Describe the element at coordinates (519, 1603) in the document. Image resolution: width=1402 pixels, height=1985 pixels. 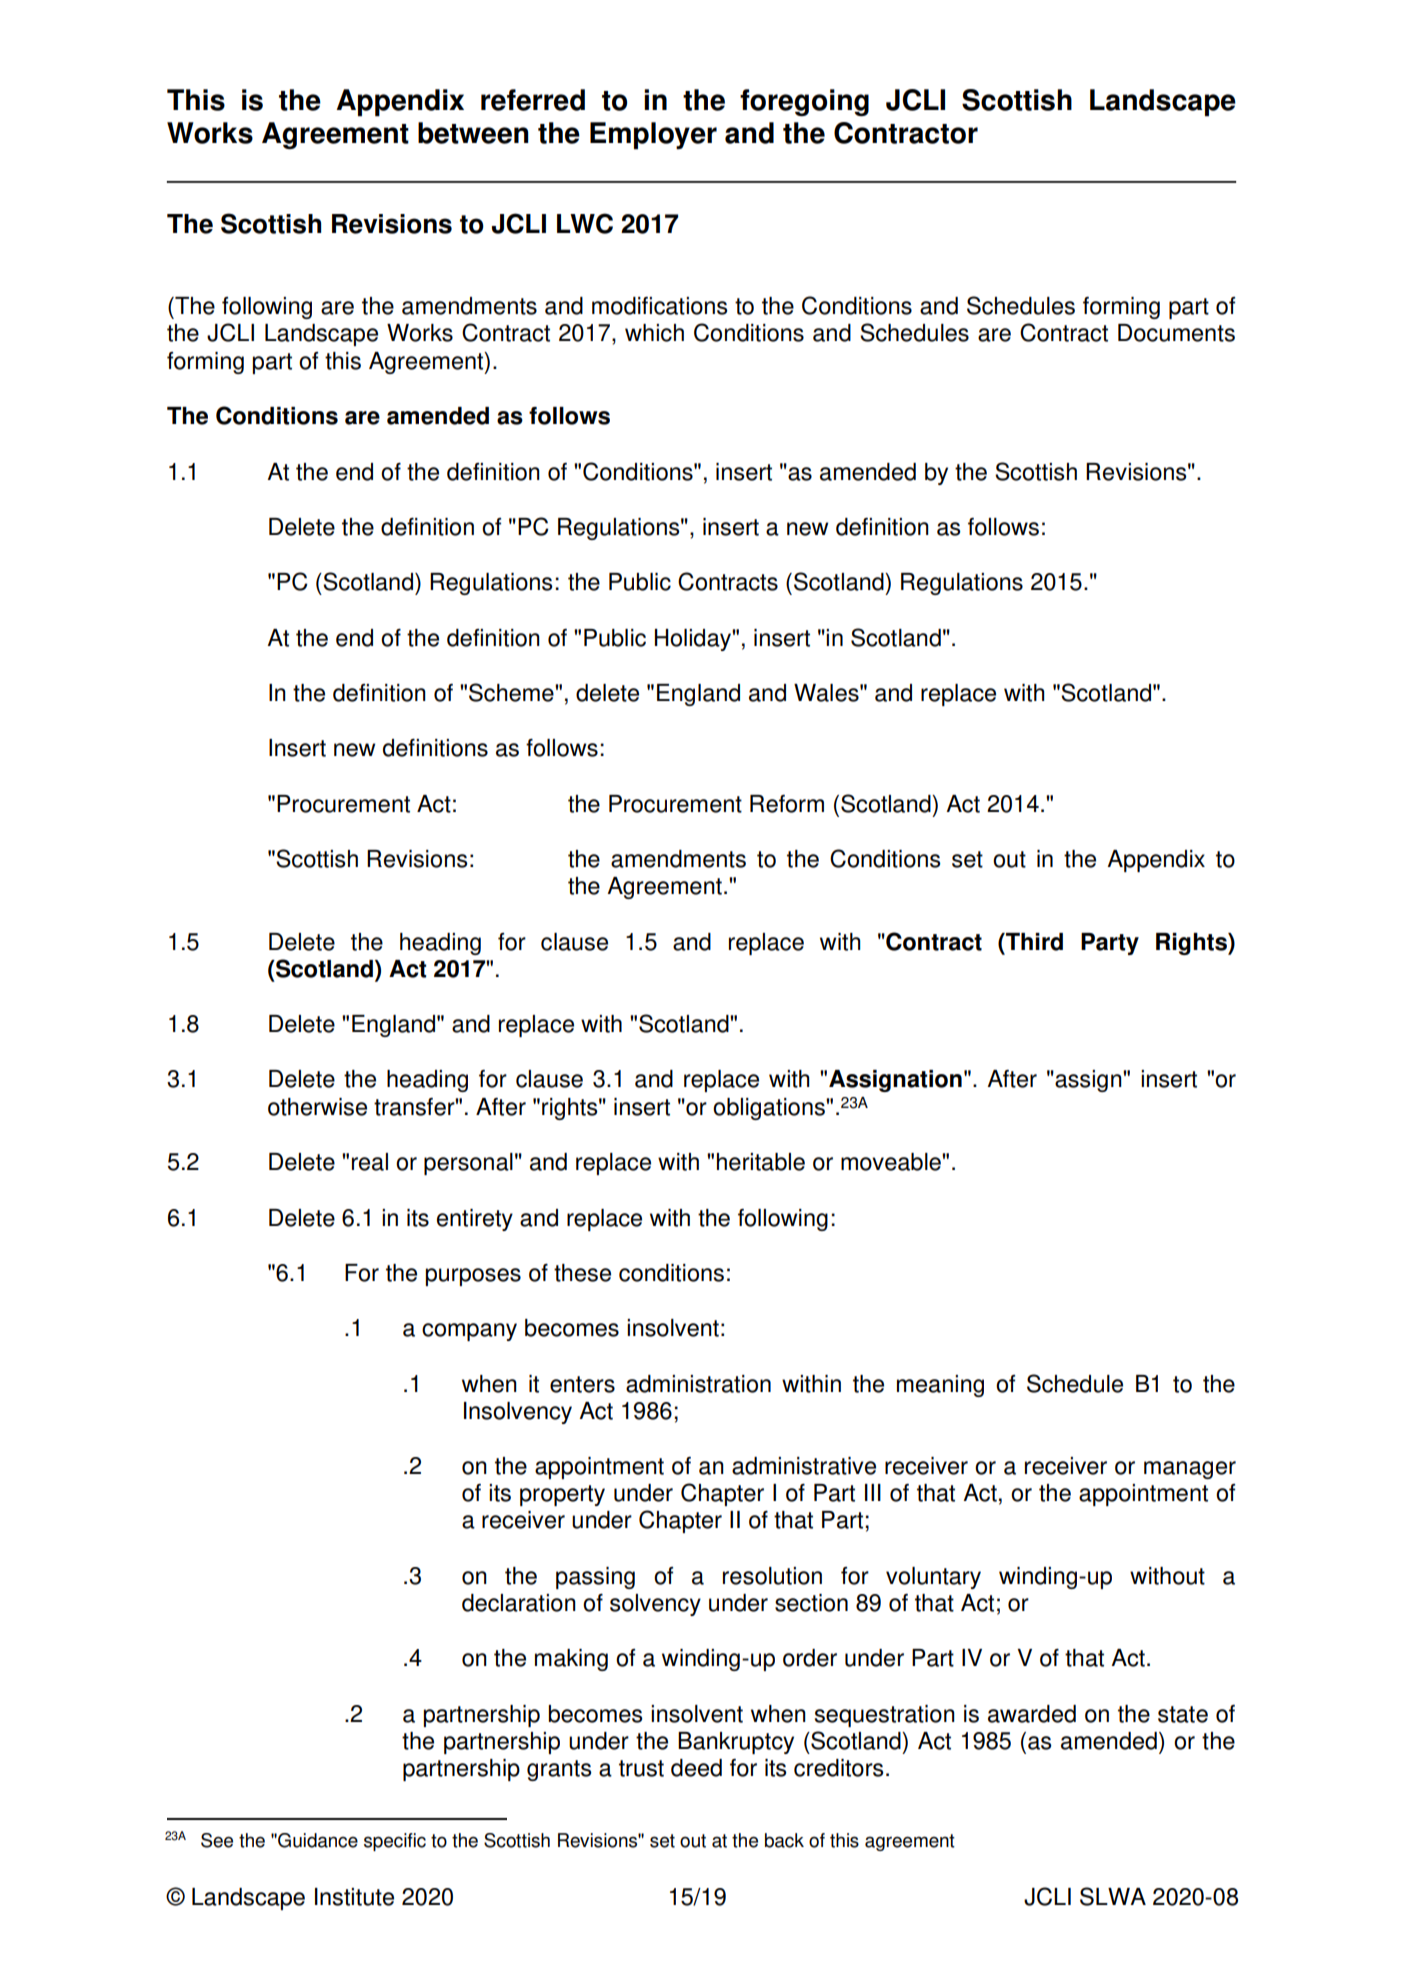
I see `declaration` at that location.
